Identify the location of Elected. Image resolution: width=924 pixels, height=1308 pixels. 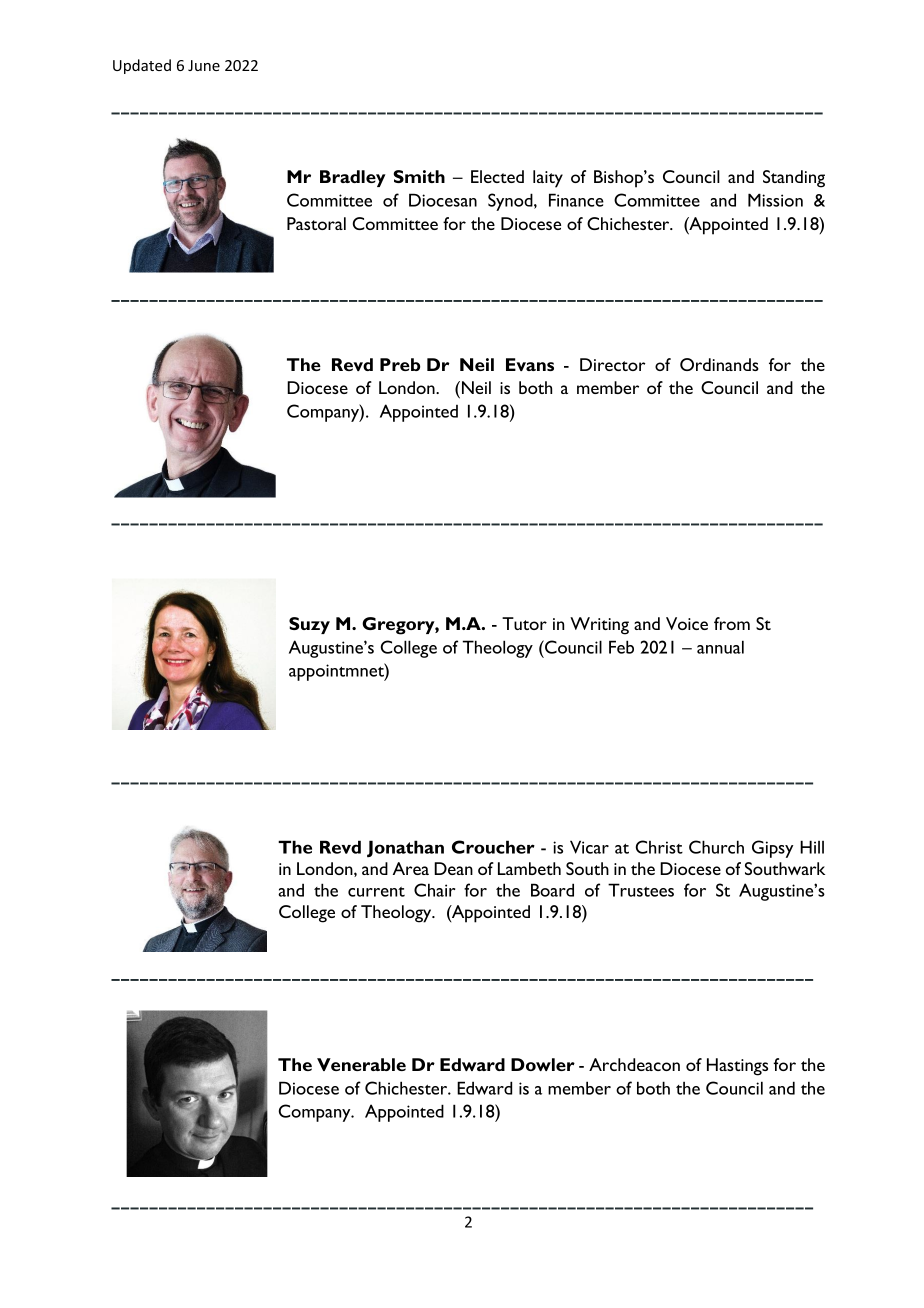
(497, 176).
